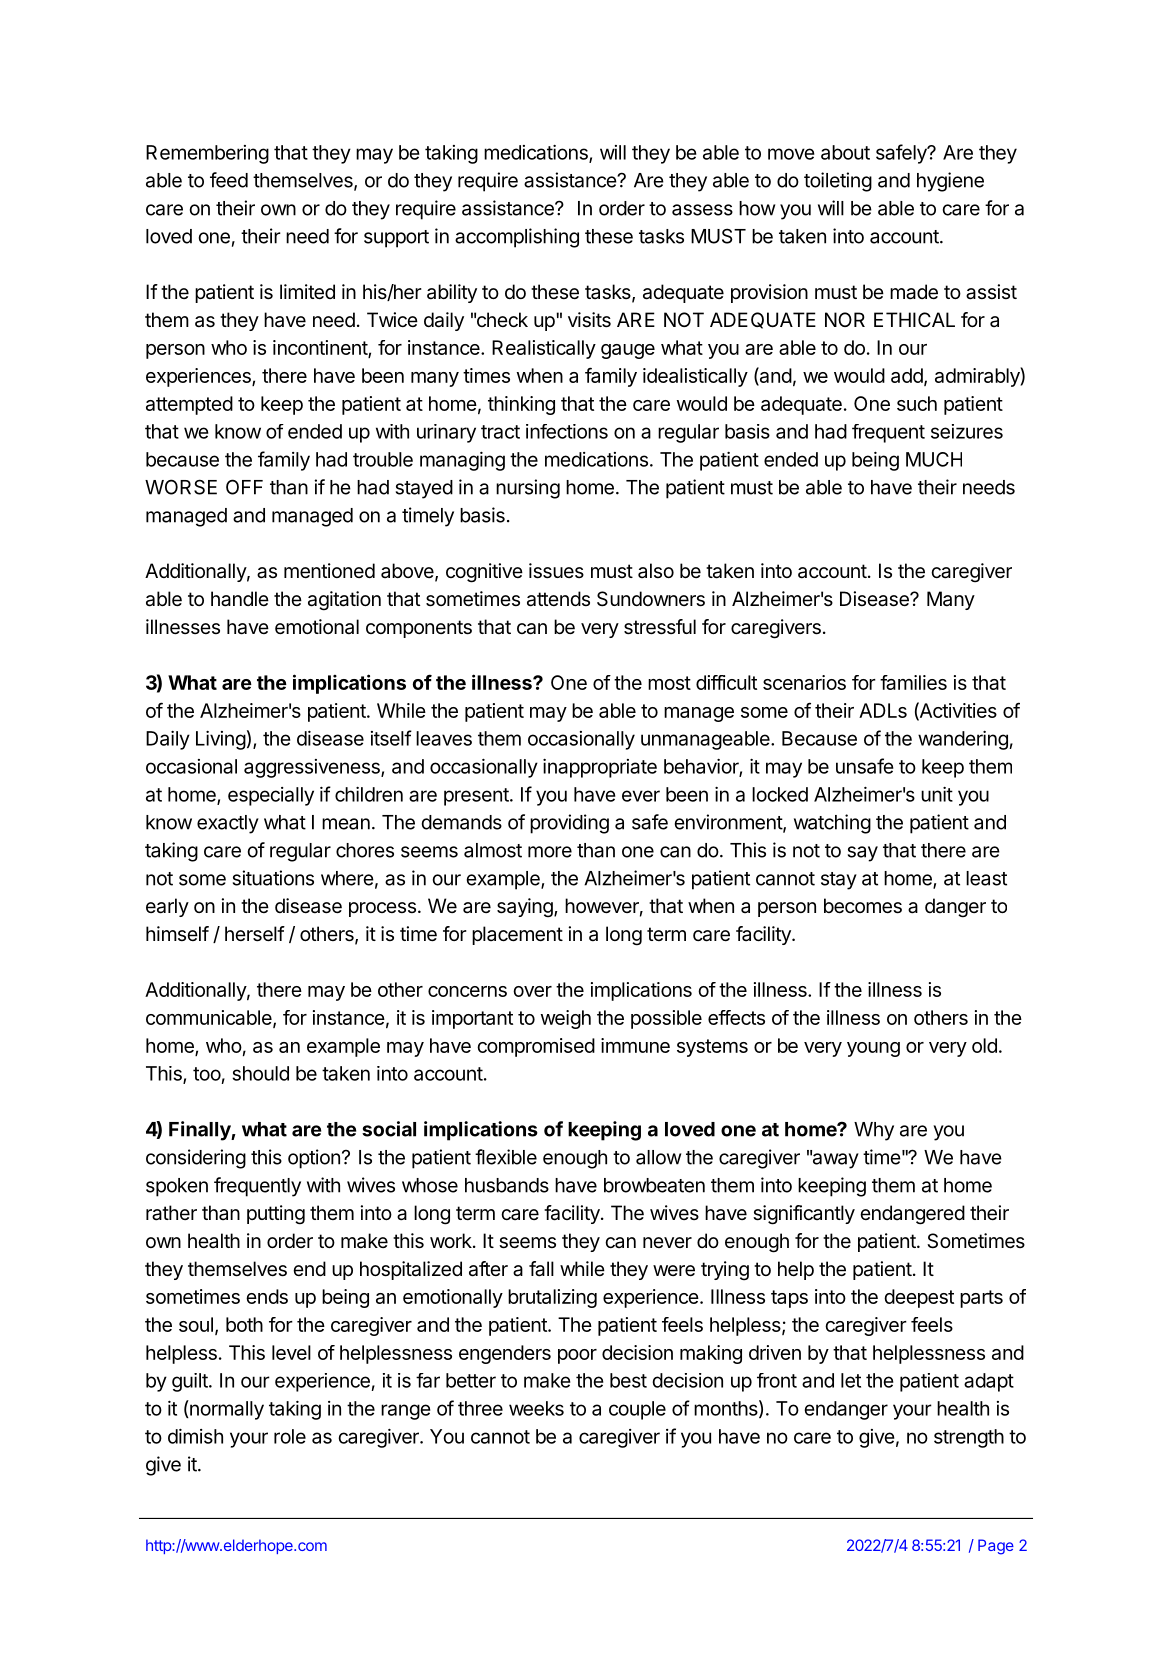 This page has height=1658, width=1172. Describe the element at coordinates (276, 1215) in the page. I see `putting` at that location.
